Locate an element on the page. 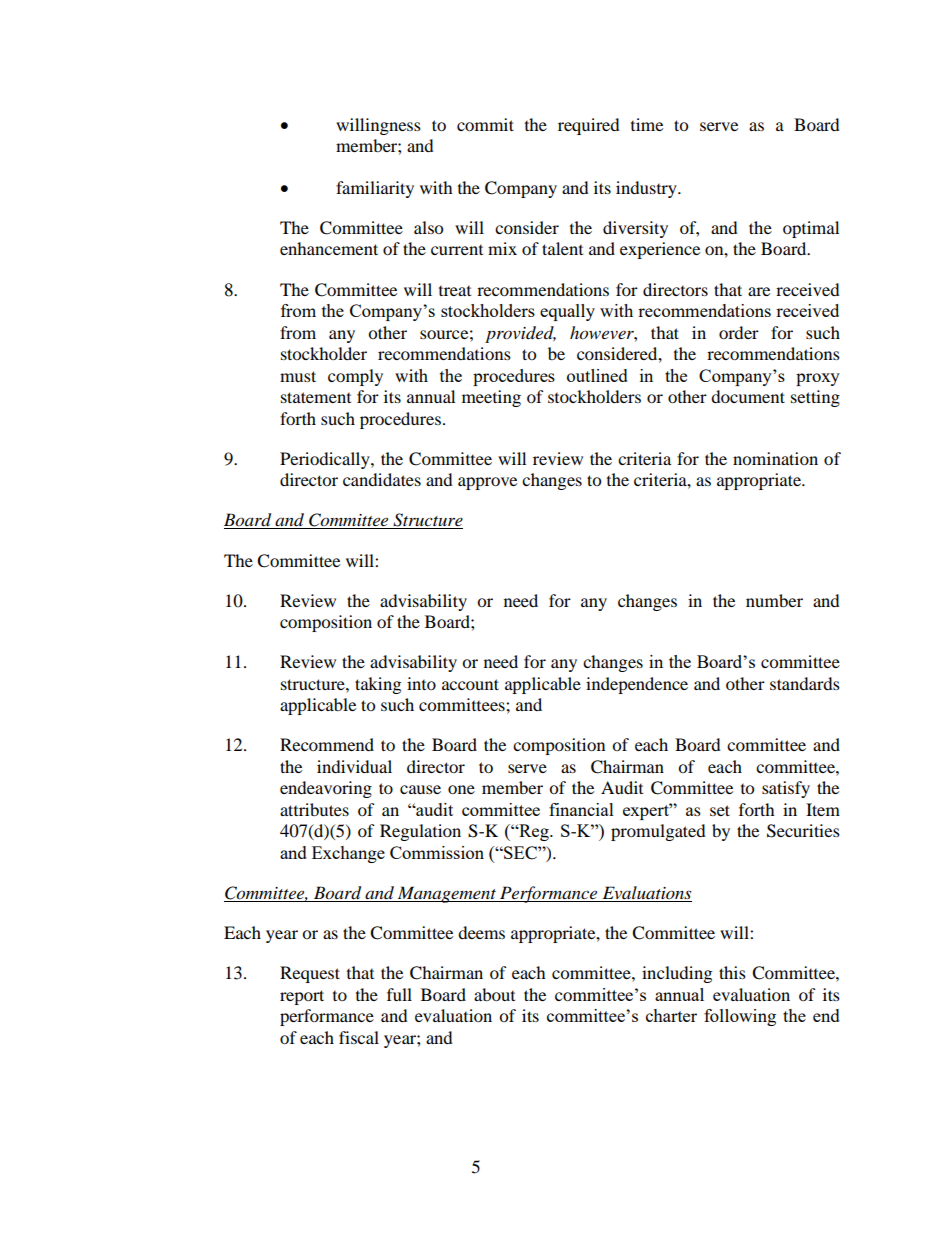 Image resolution: width=952 pixels, height=1233 pixels. optimal is located at coordinates (811, 229).
